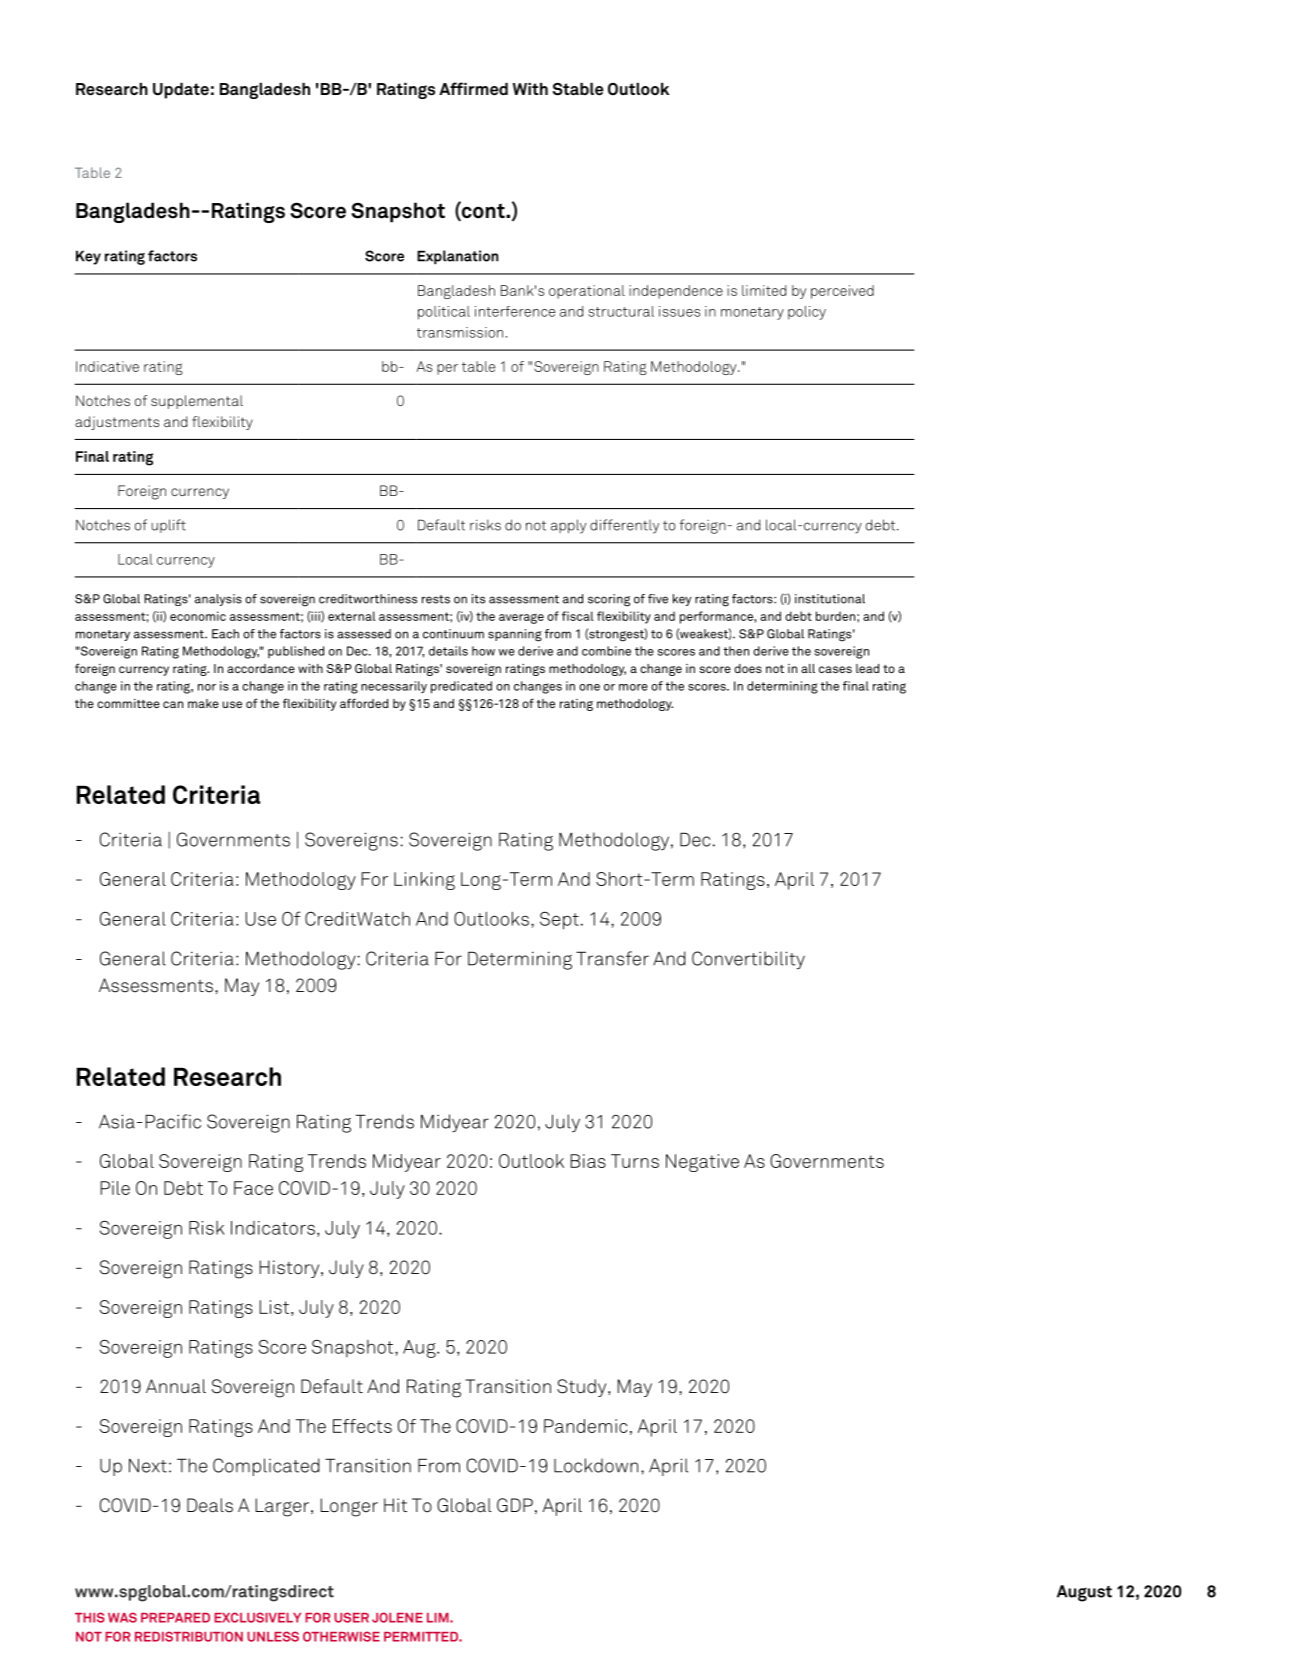 This document has height=1671, width=1291. Describe the element at coordinates (559, 921) in the document. I see `Sept` at that location.
